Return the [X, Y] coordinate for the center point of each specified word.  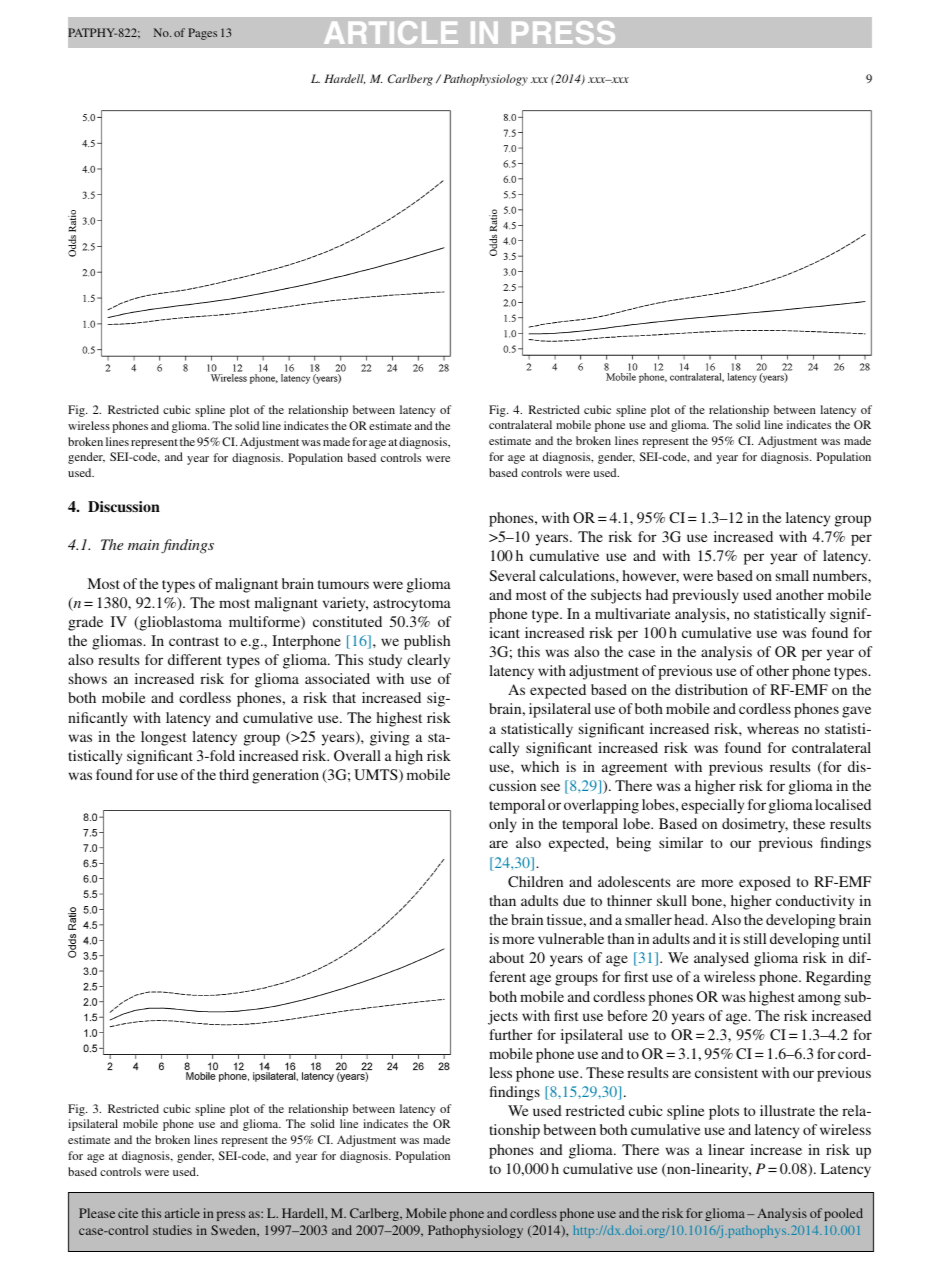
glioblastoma [179, 623]
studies [172, 1230]
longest [164, 738]
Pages [202, 34]
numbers [841, 575]
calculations [578, 575]
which [540, 766]
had [657, 594]
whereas [773, 728]
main [145, 546]
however [650, 576]
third [234, 774]
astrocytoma [412, 605]
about [506, 957]
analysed [721, 959]
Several [512, 575]
